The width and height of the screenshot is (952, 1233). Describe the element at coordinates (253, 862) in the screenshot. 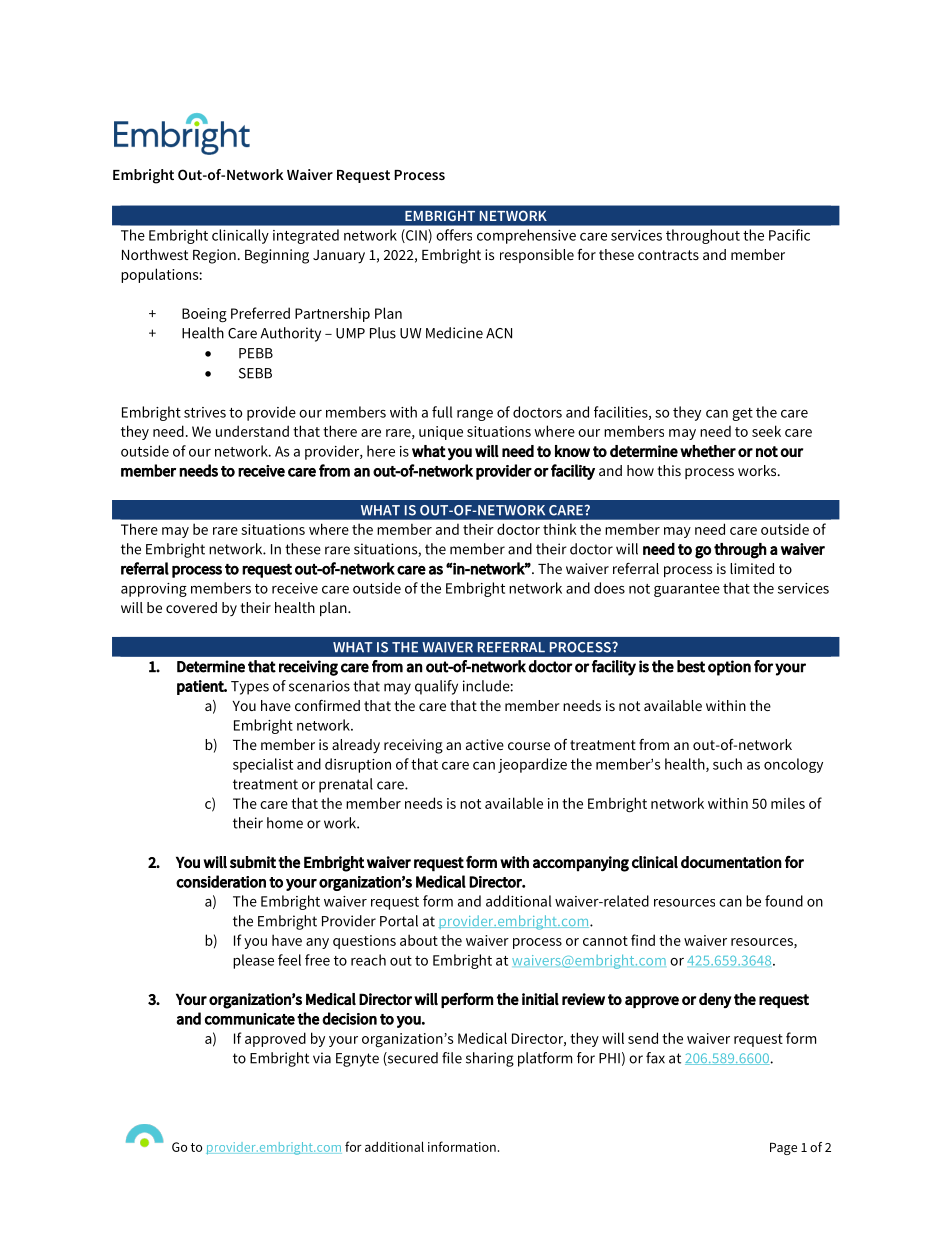

I see `submit` at that location.
